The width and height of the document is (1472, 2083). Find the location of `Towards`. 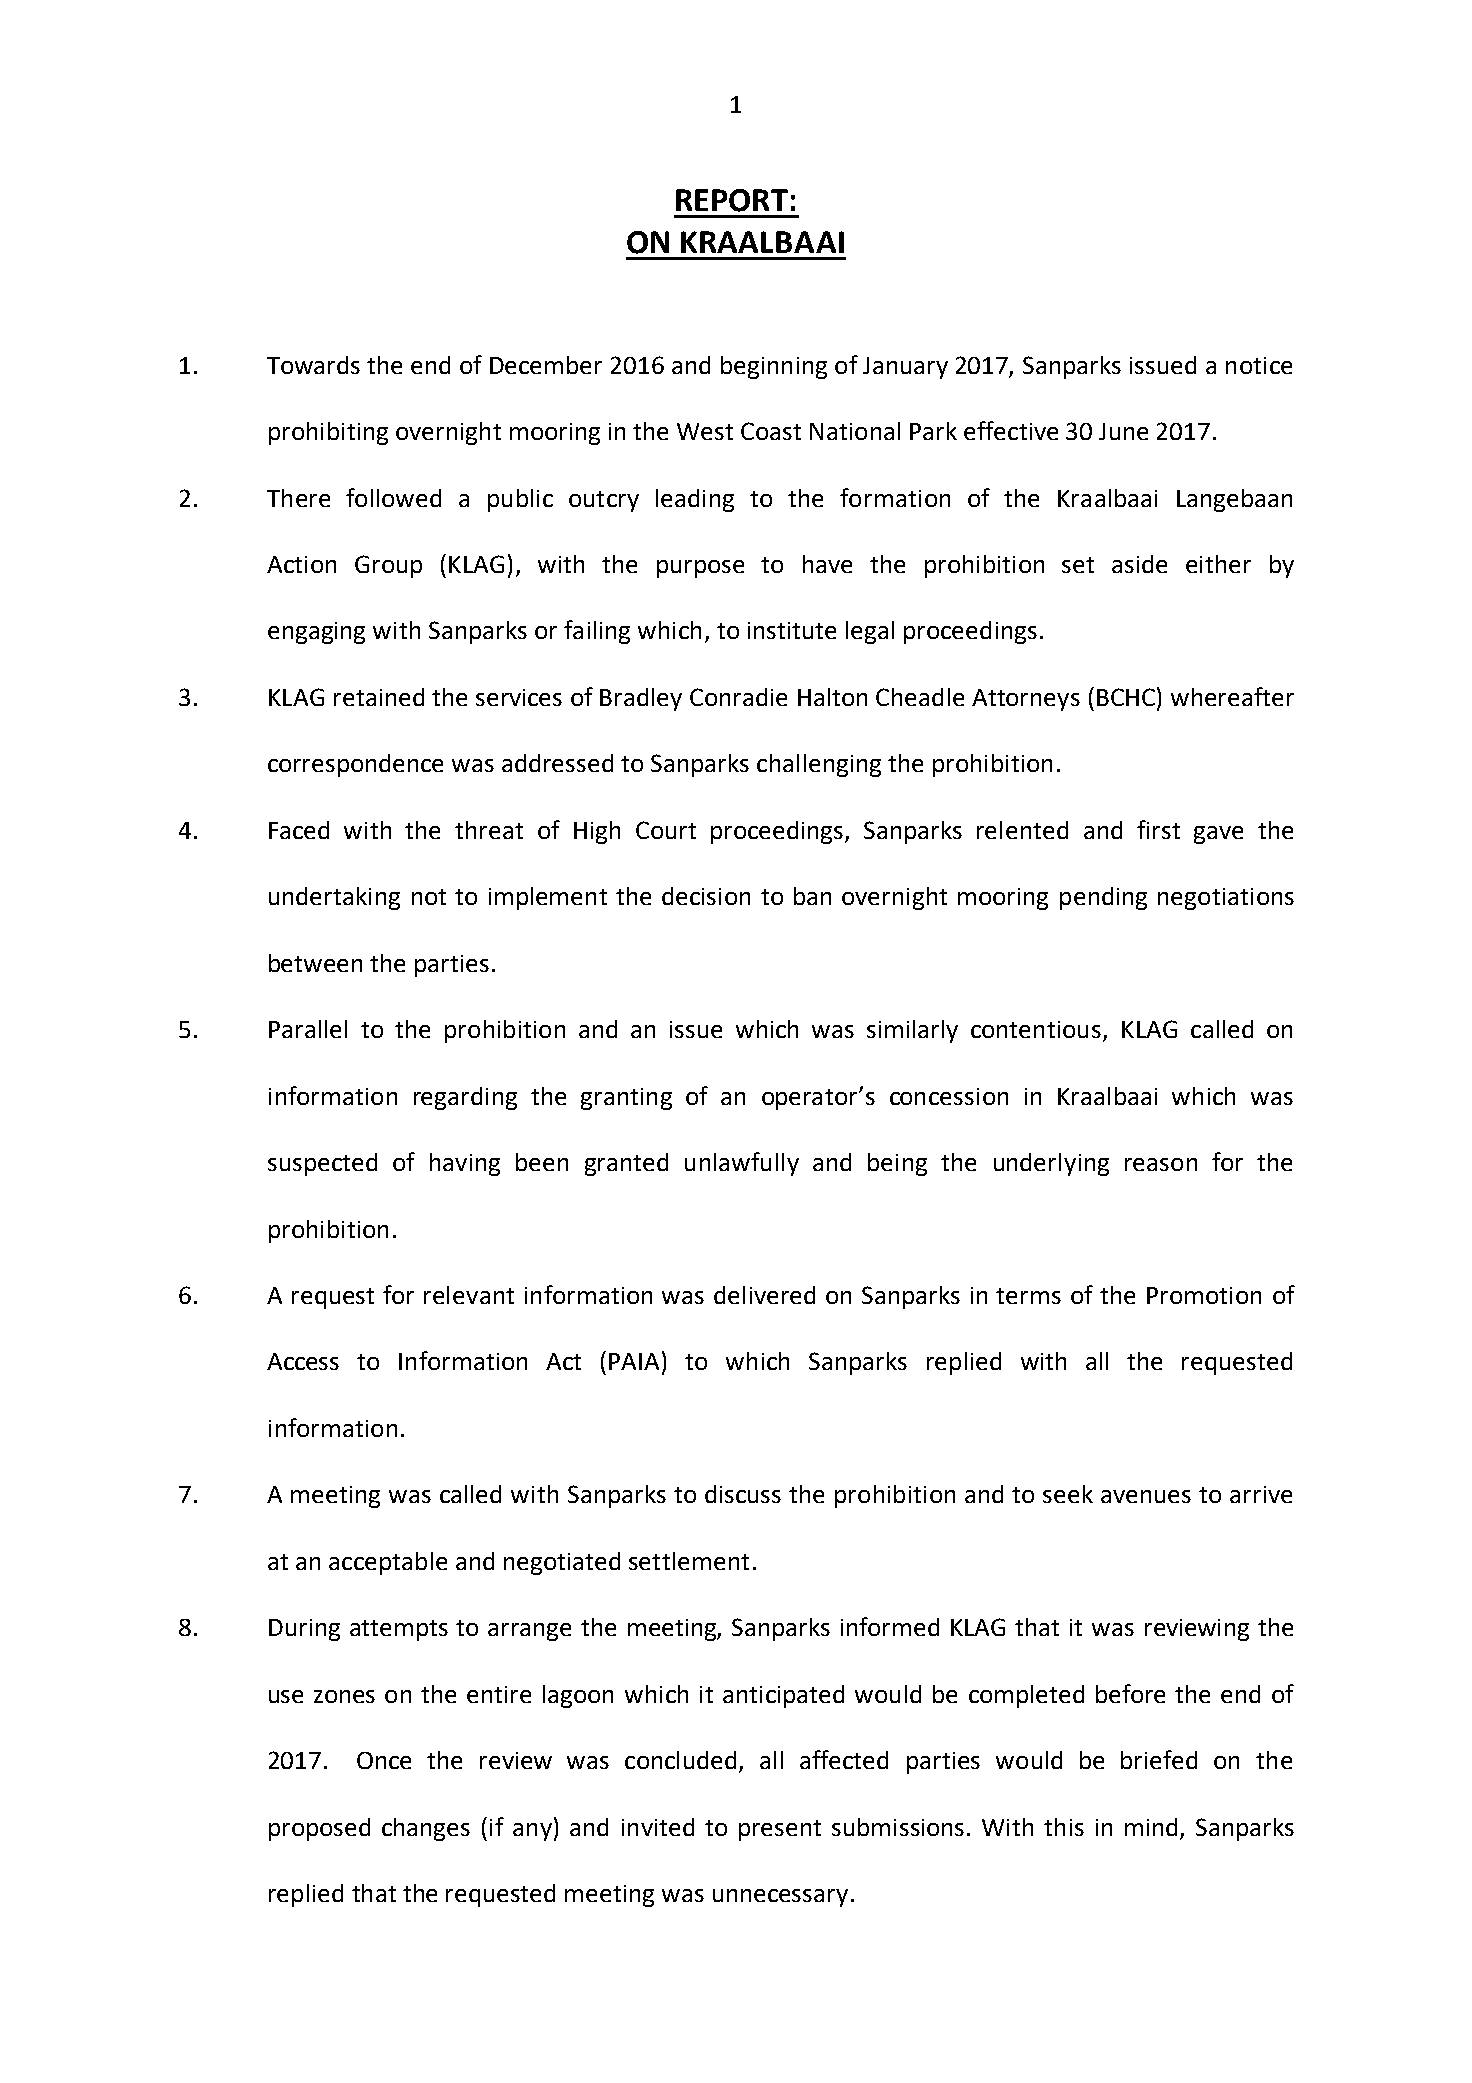

Towards is located at coordinates (313, 365).
